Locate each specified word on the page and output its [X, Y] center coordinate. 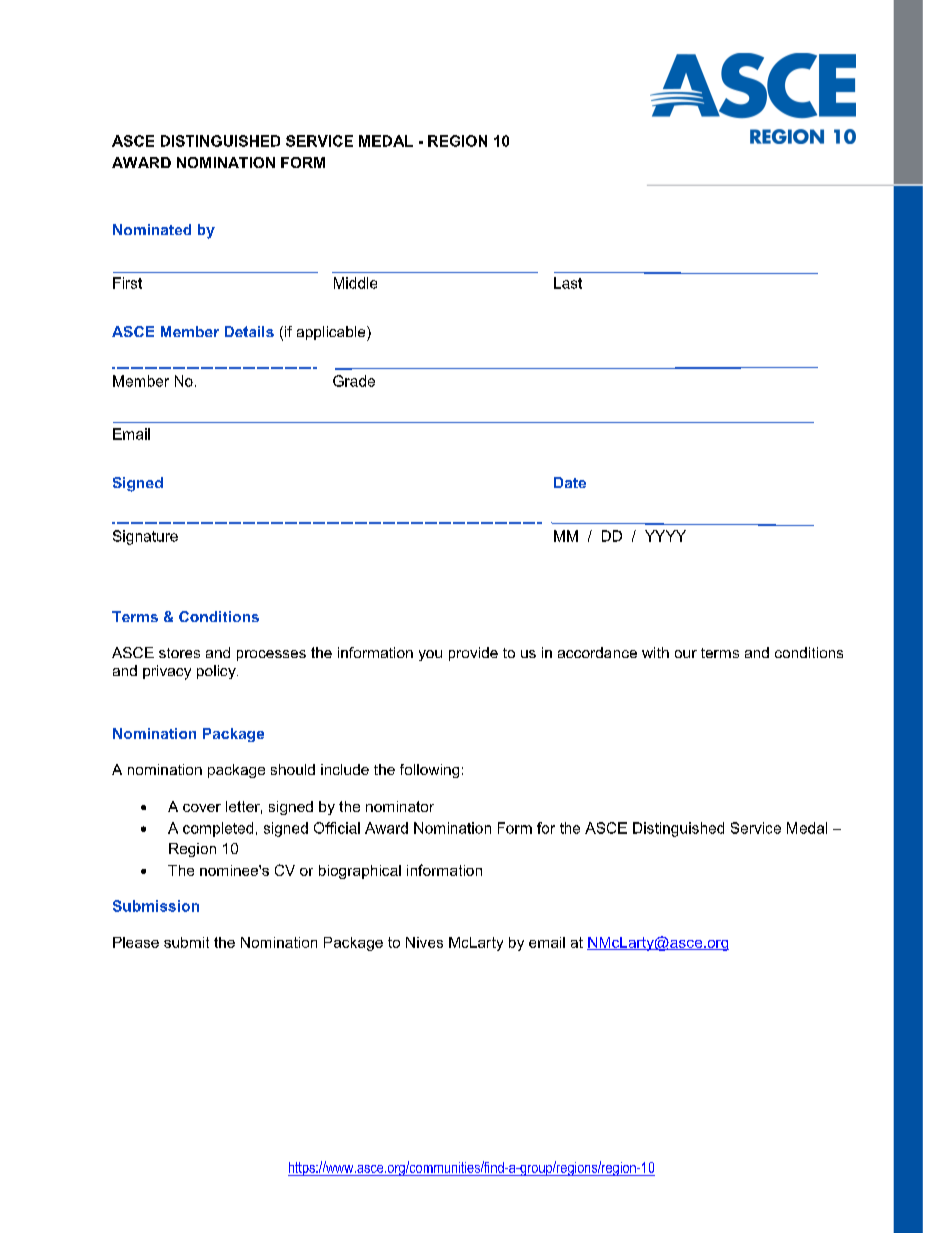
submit [186, 942]
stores [179, 653]
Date [570, 482]
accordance [597, 652]
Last [568, 283]
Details [249, 331]
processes [271, 655]
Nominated [152, 229]
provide [473, 654]
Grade [354, 381]
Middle [355, 283]
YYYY [665, 536]
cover [202, 808]
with [655, 652]
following [429, 771]
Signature [145, 537]
